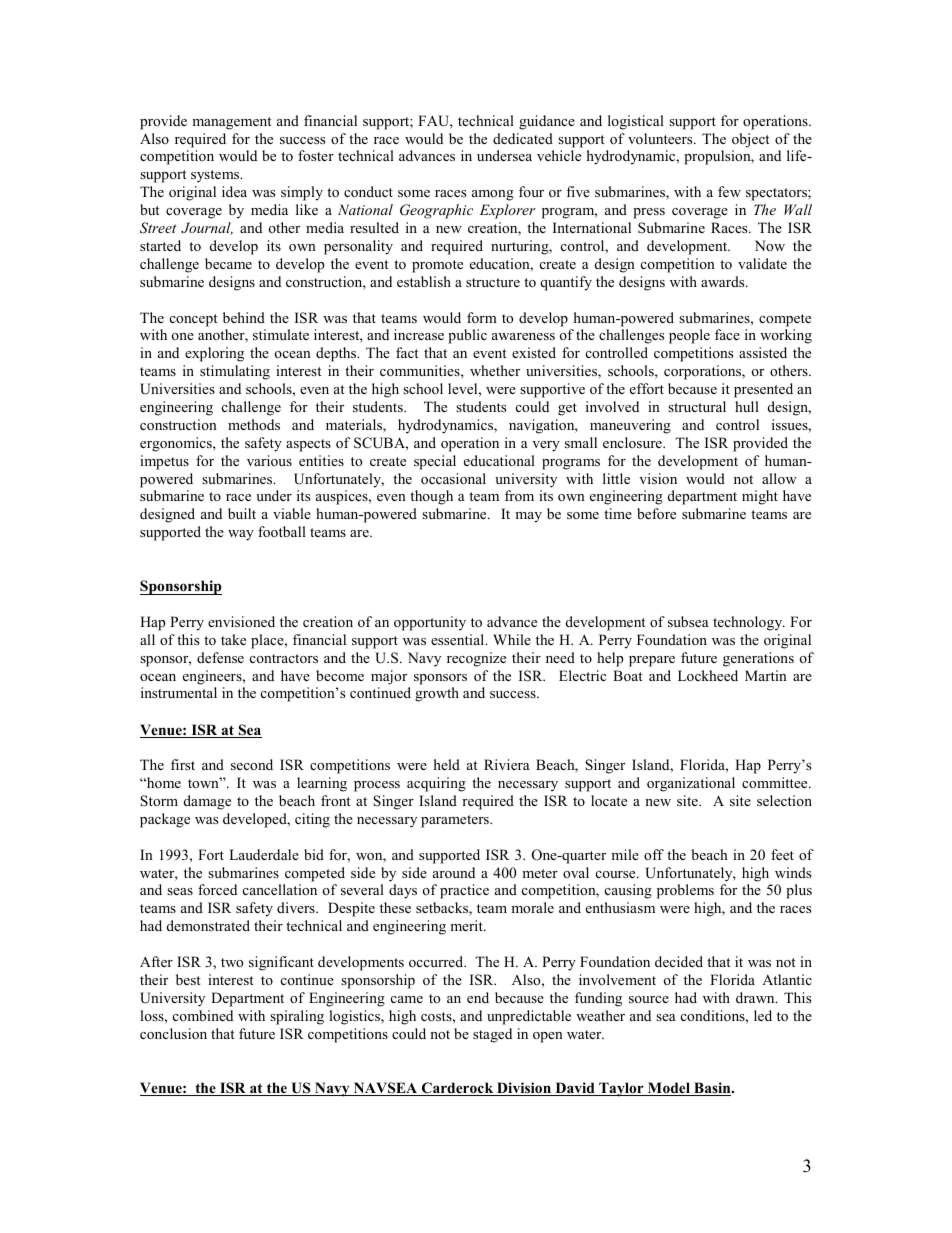 The width and height of the page is (952, 1233). What do you see at coordinates (749, 623) in the page?
I see `technology` at bounding box center [749, 623].
